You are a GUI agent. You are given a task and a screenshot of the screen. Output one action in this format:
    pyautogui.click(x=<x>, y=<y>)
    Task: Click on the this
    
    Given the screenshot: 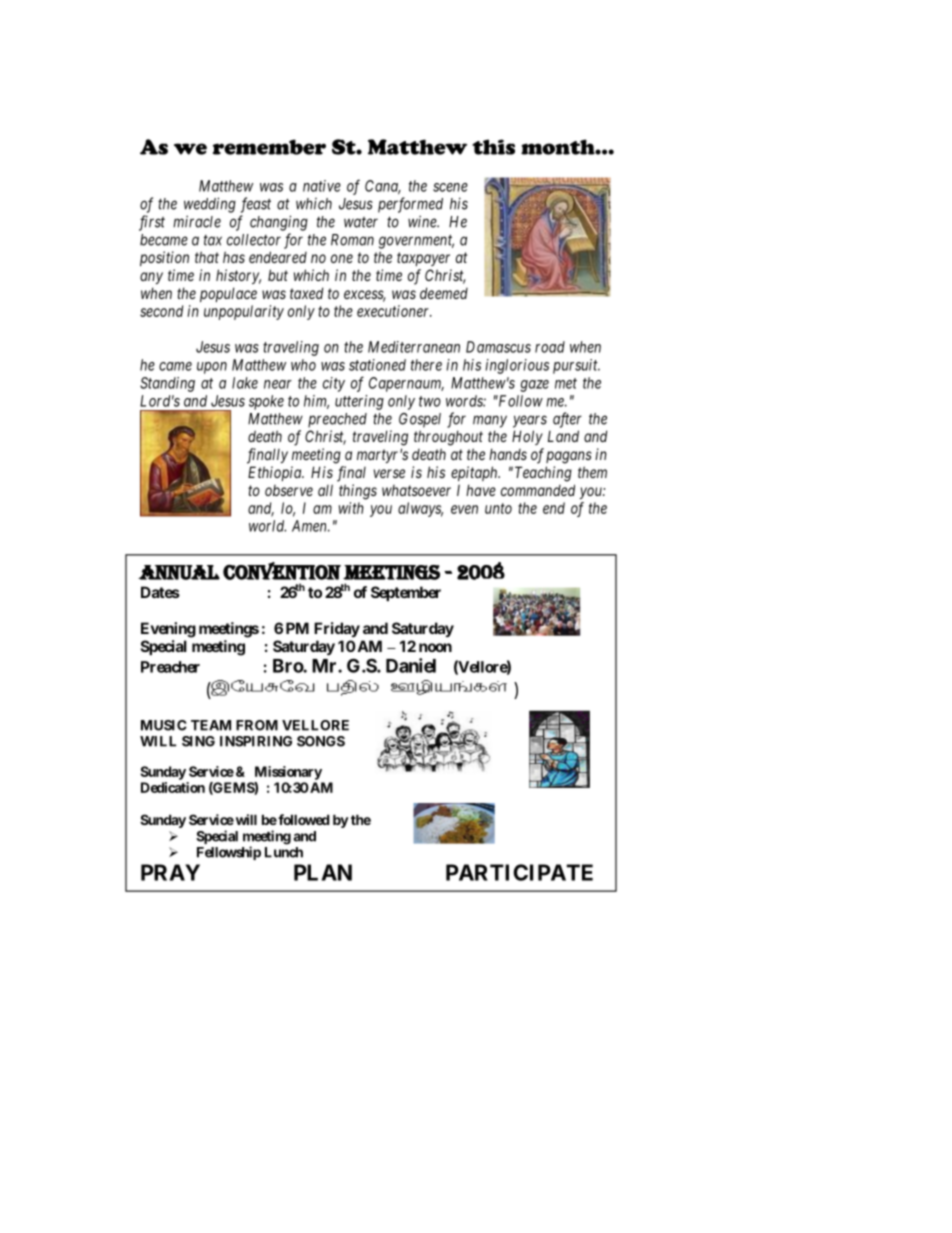 What is the action you would take?
    pyautogui.click(x=493, y=147)
